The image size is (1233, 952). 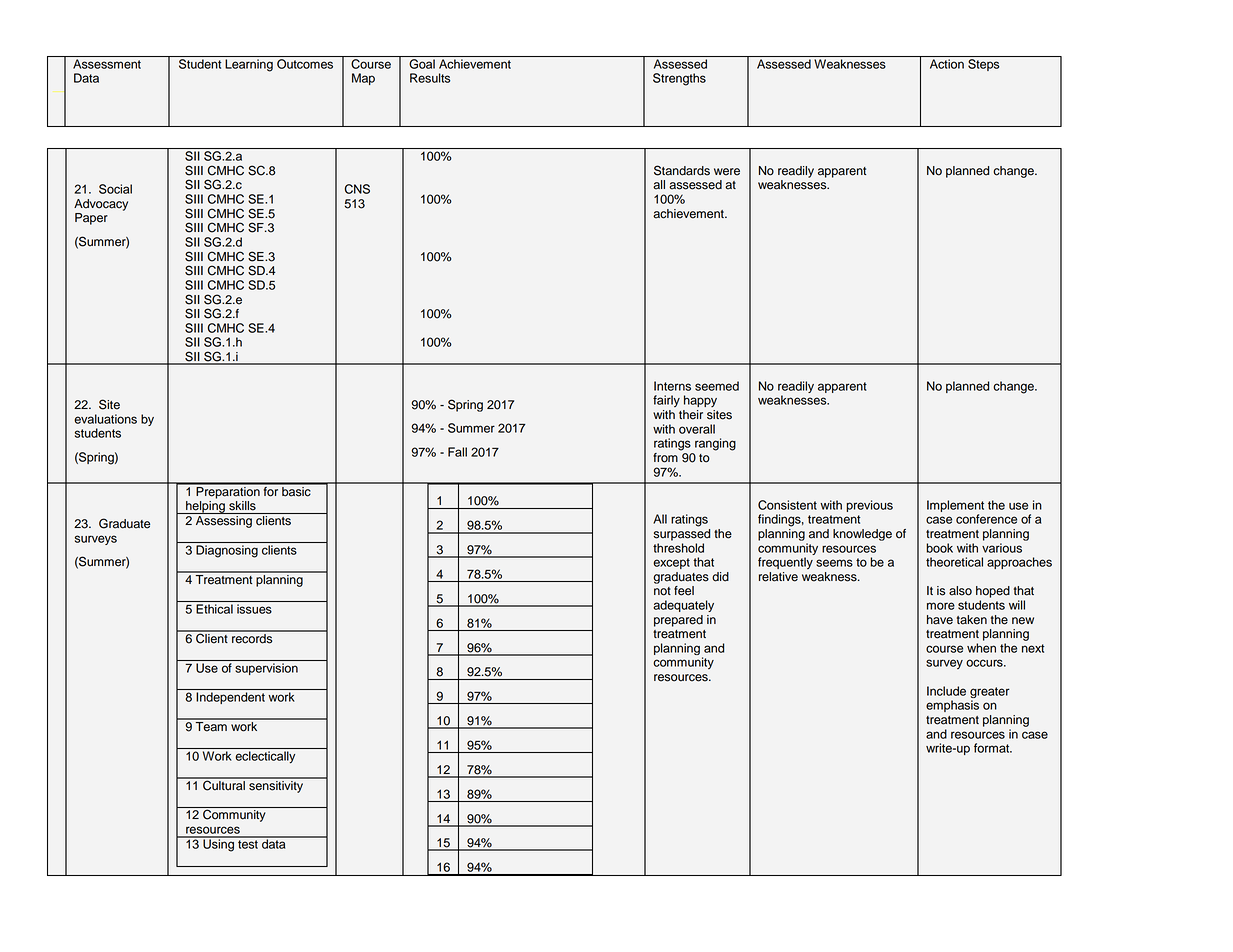 I want to click on evaluations, so click(x=105, y=419).
